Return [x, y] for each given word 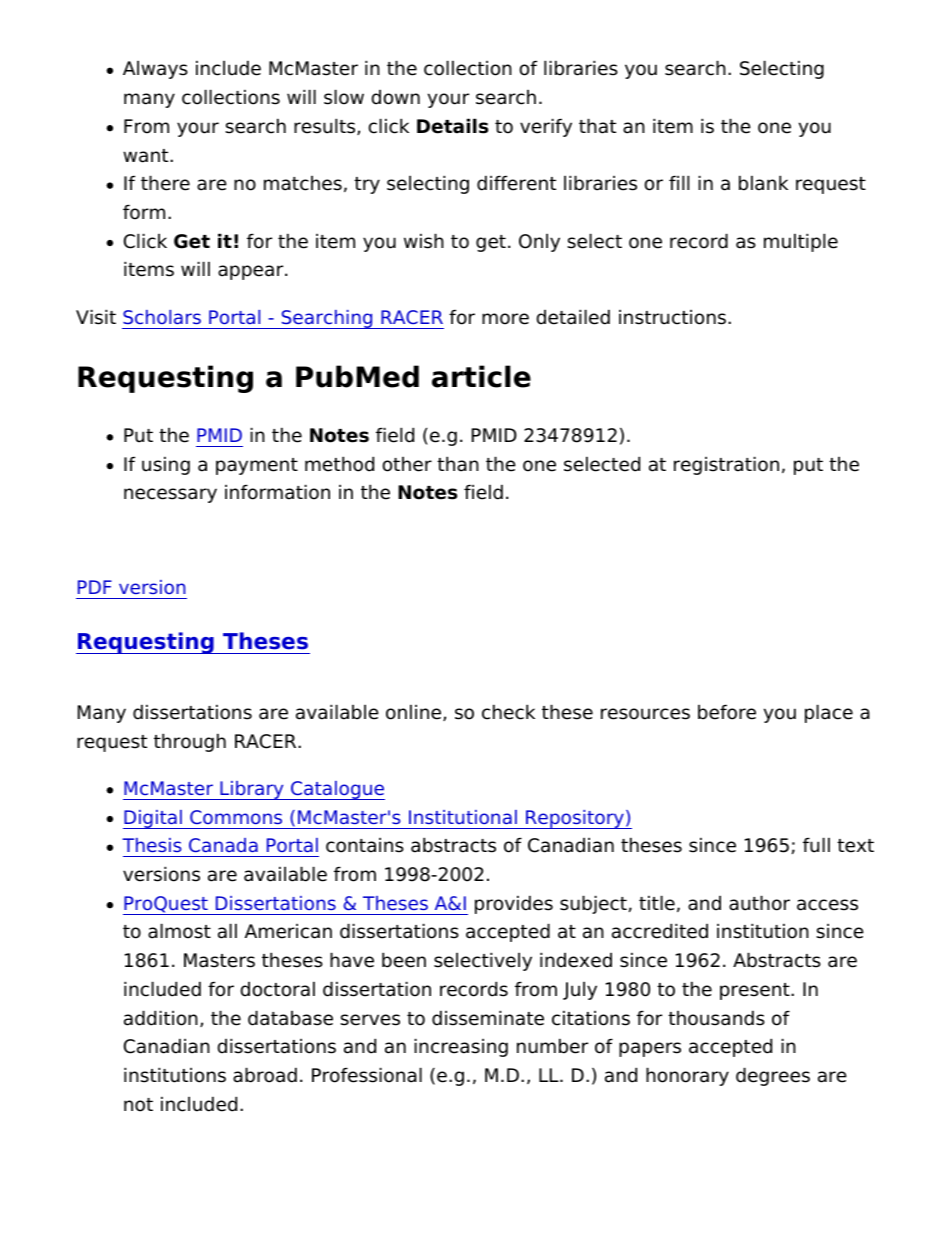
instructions [672, 317]
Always [155, 70]
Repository [575, 819]
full [816, 845]
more [505, 319]
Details [452, 126]
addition [161, 1018]
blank [763, 183]
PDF [95, 587]
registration [726, 465]
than [458, 464]
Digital [153, 819]
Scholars [162, 317]
